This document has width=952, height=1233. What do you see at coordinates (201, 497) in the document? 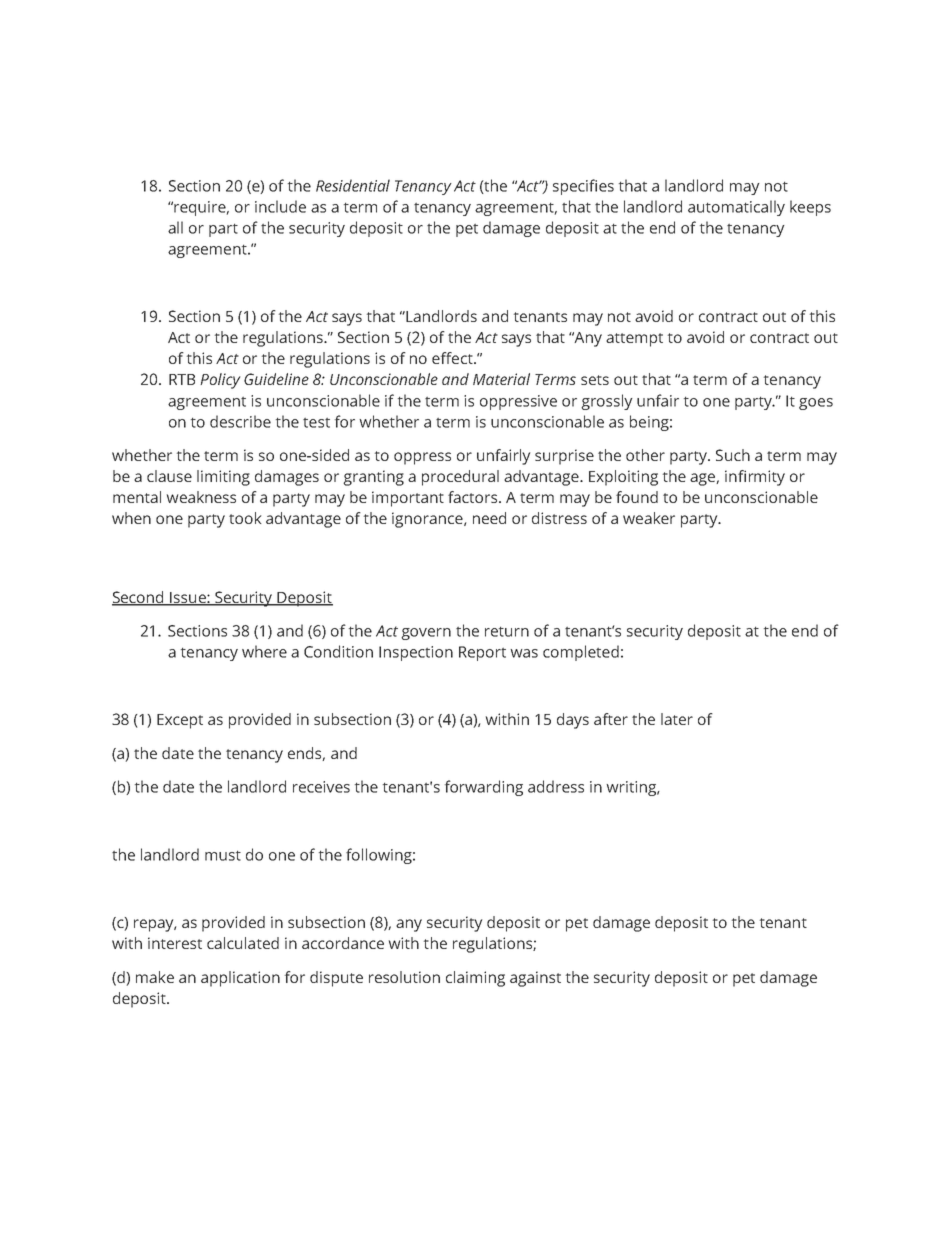
I see `weakness` at bounding box center [201, 497].
